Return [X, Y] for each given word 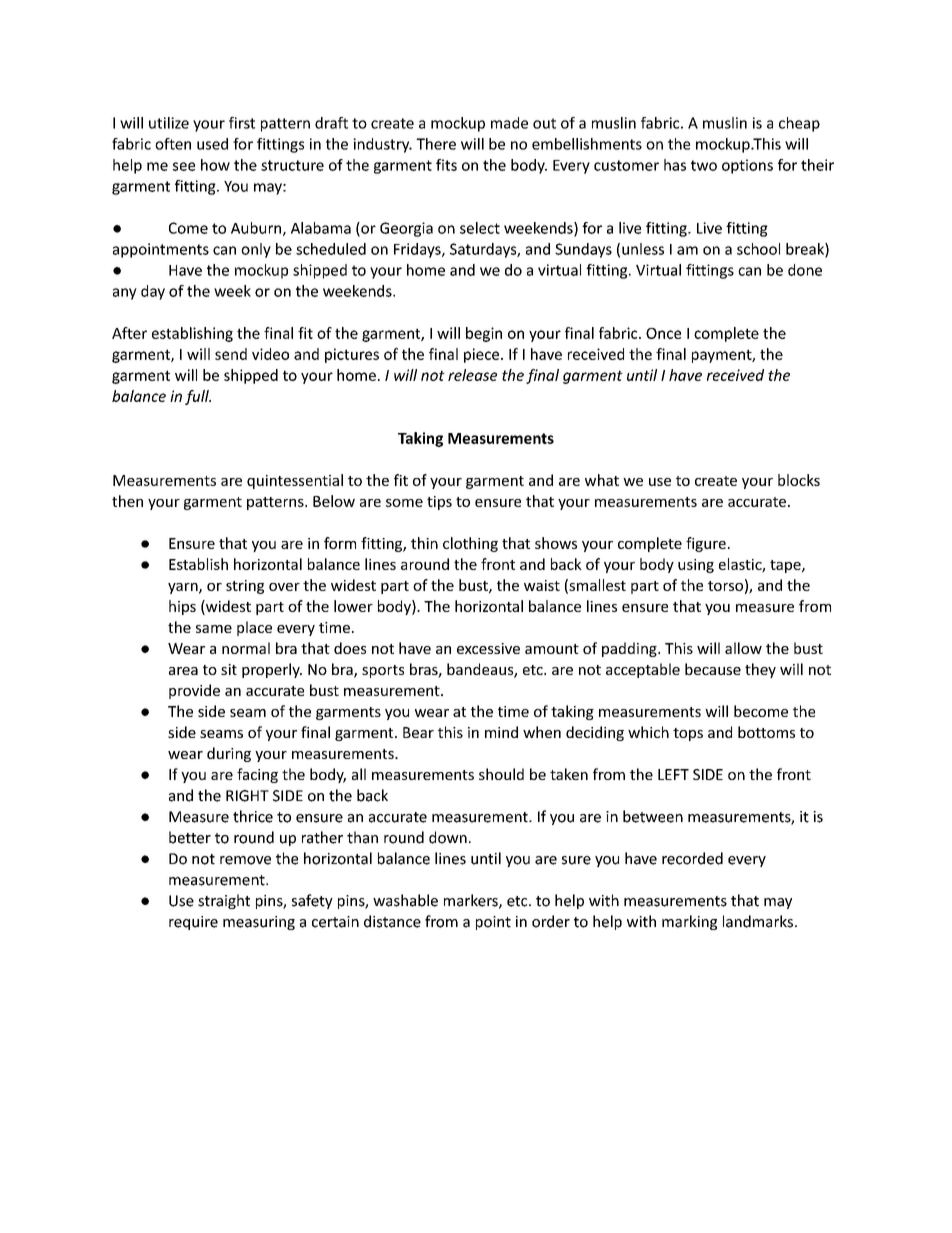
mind [501, 732]
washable [405, 900]
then [127, 501]
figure [706, 544]
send [231, 354]
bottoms [766, 732]
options [747, 166]
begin [484, 334]
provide [194, 691]
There [436, 144]
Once [663, 333]
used [212, 144]
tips [439, 503]
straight [224, 901]
